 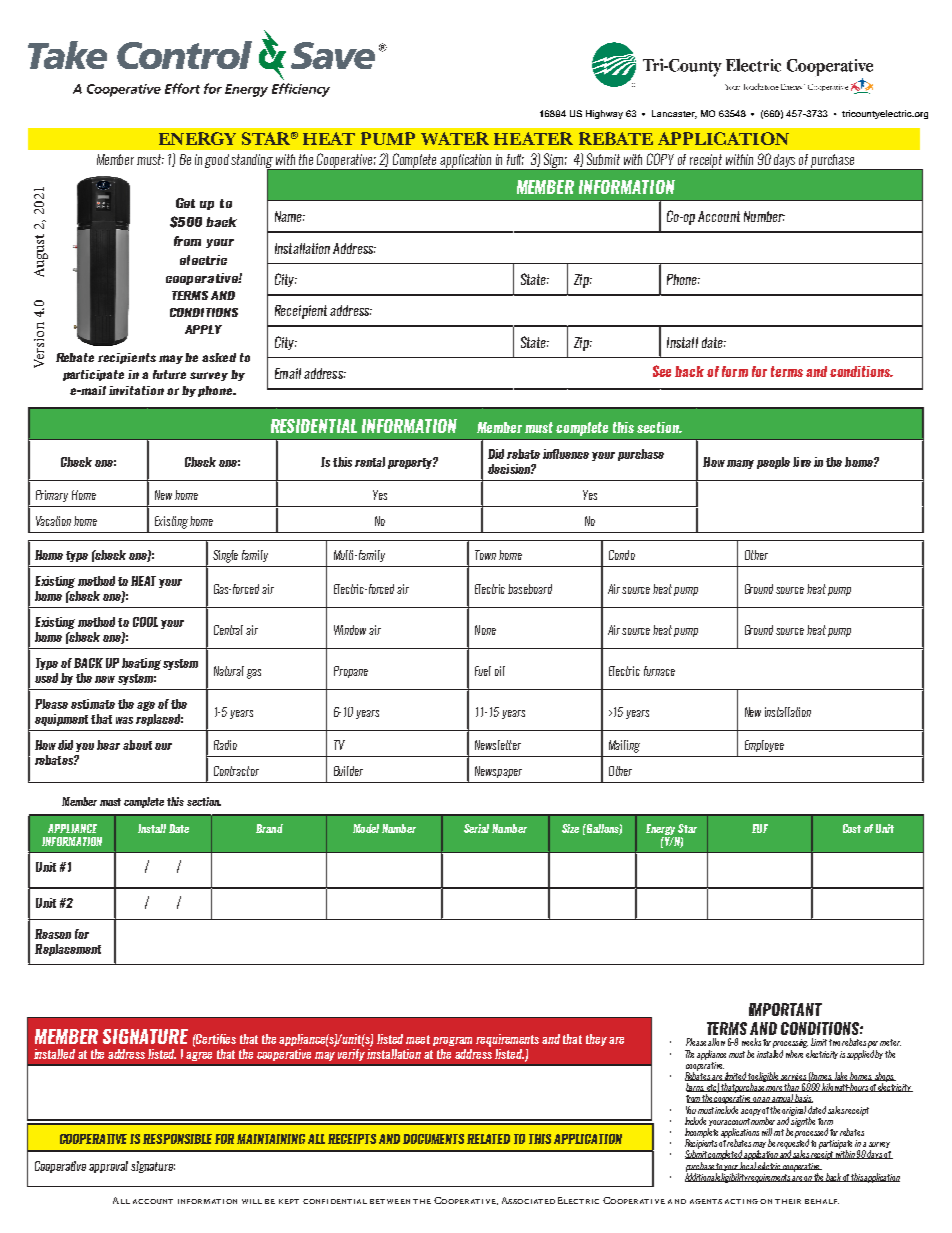 What do you see at coordinates (455, 138) in the image?
I see `WATER` at bounding box center [455, 138].
